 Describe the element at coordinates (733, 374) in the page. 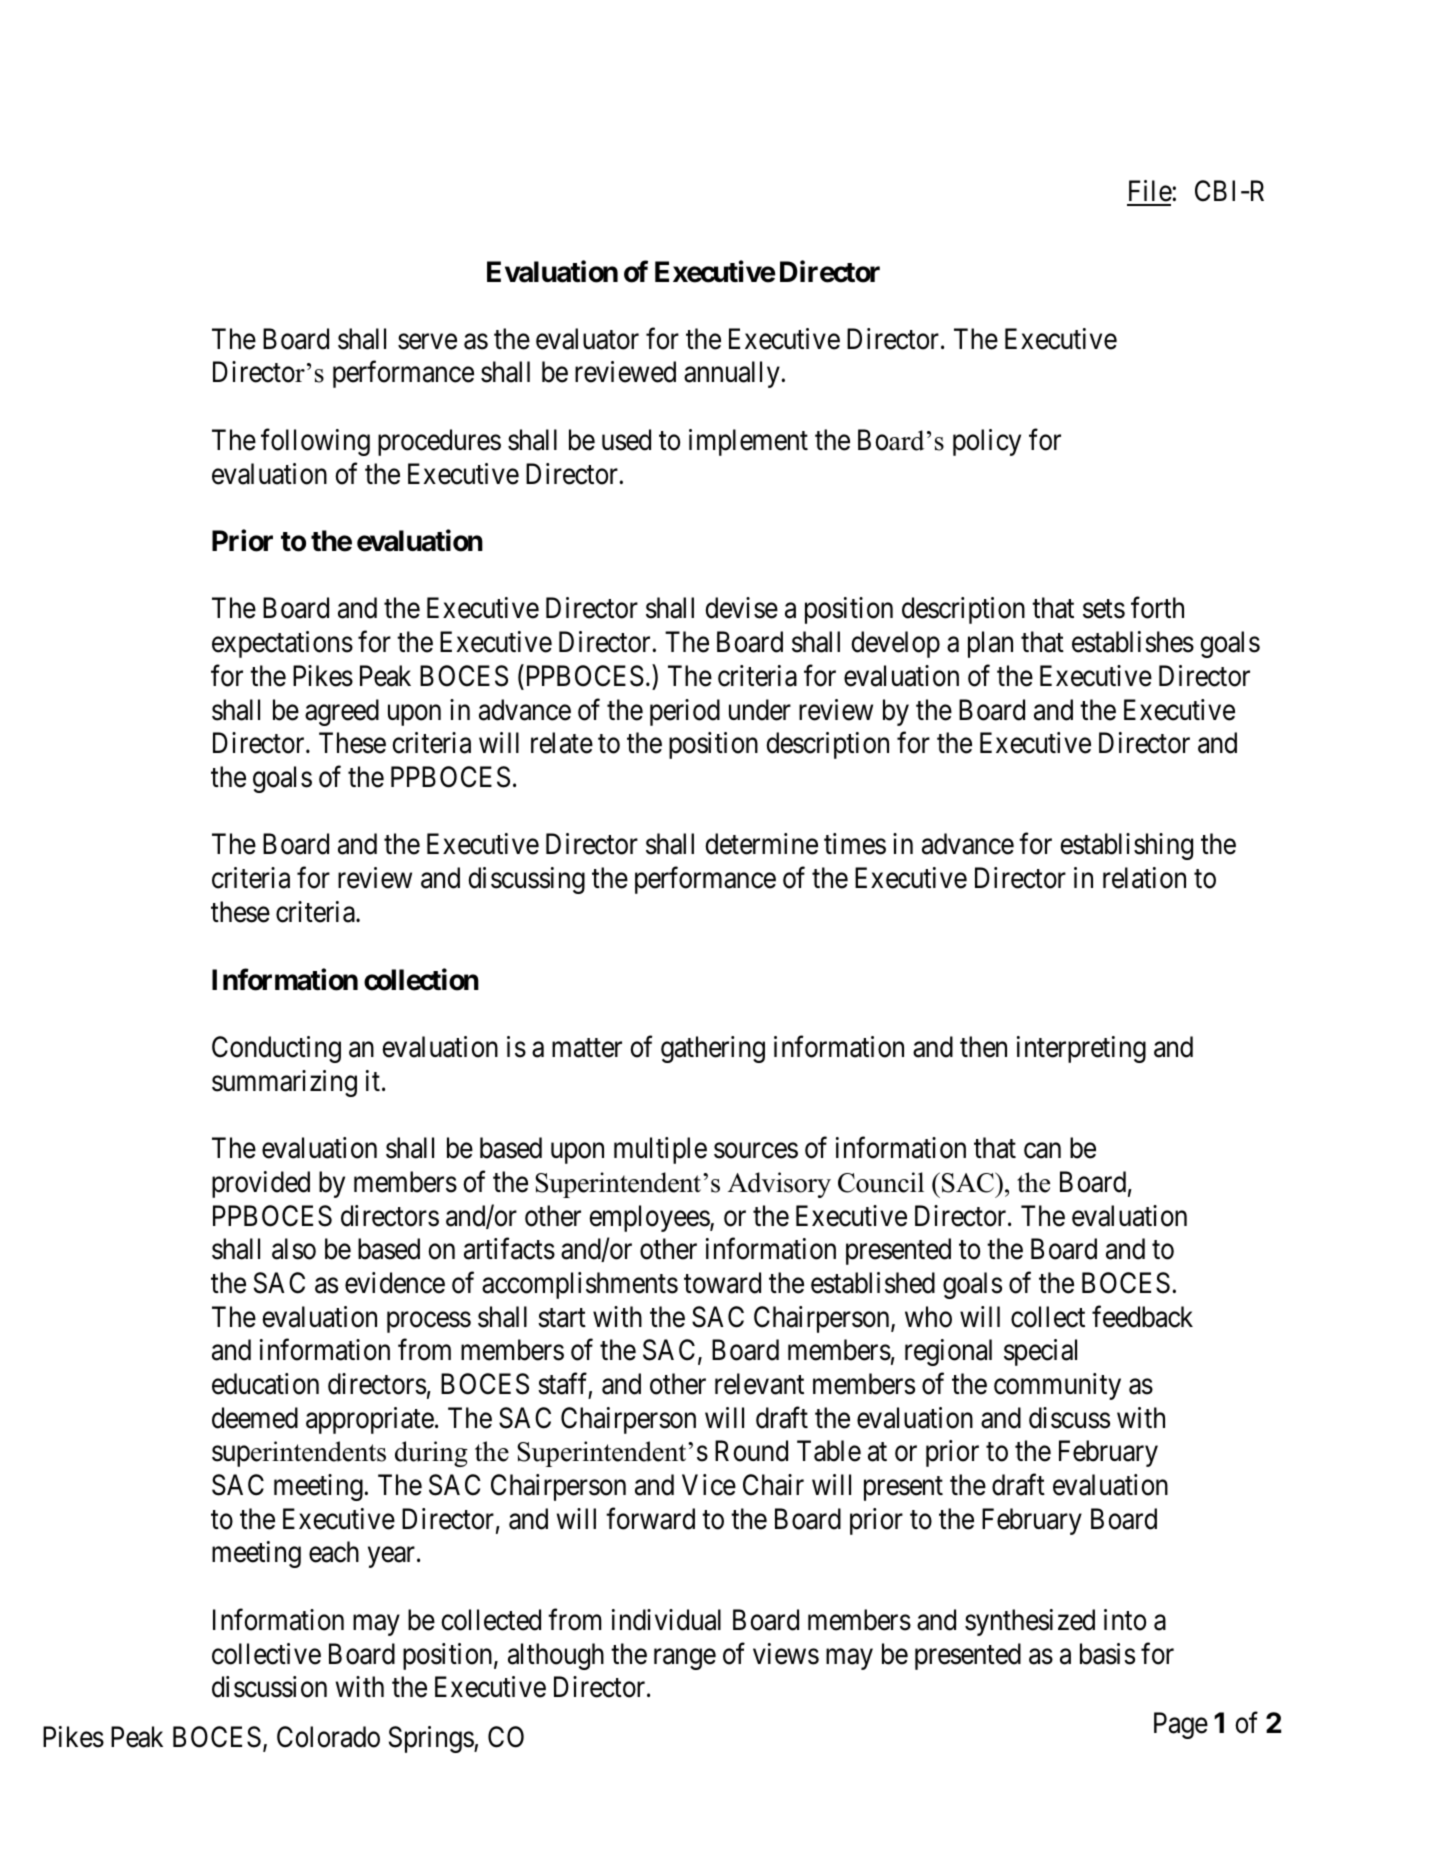

I see `annually` at that location.
